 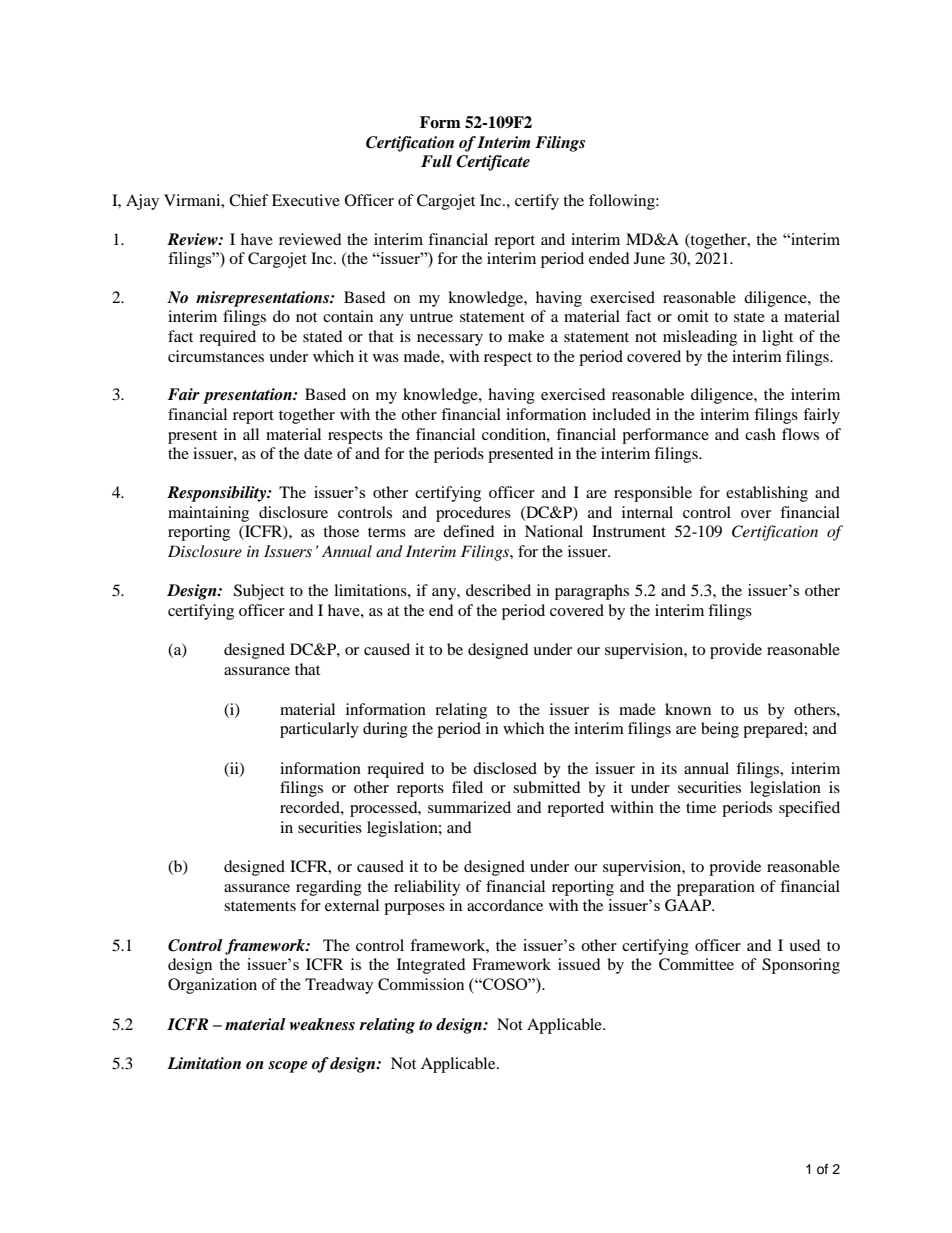 What do you see at coordinates (208, 514) in the image?
I see `maintaining` at bounding box center [208, 514].
